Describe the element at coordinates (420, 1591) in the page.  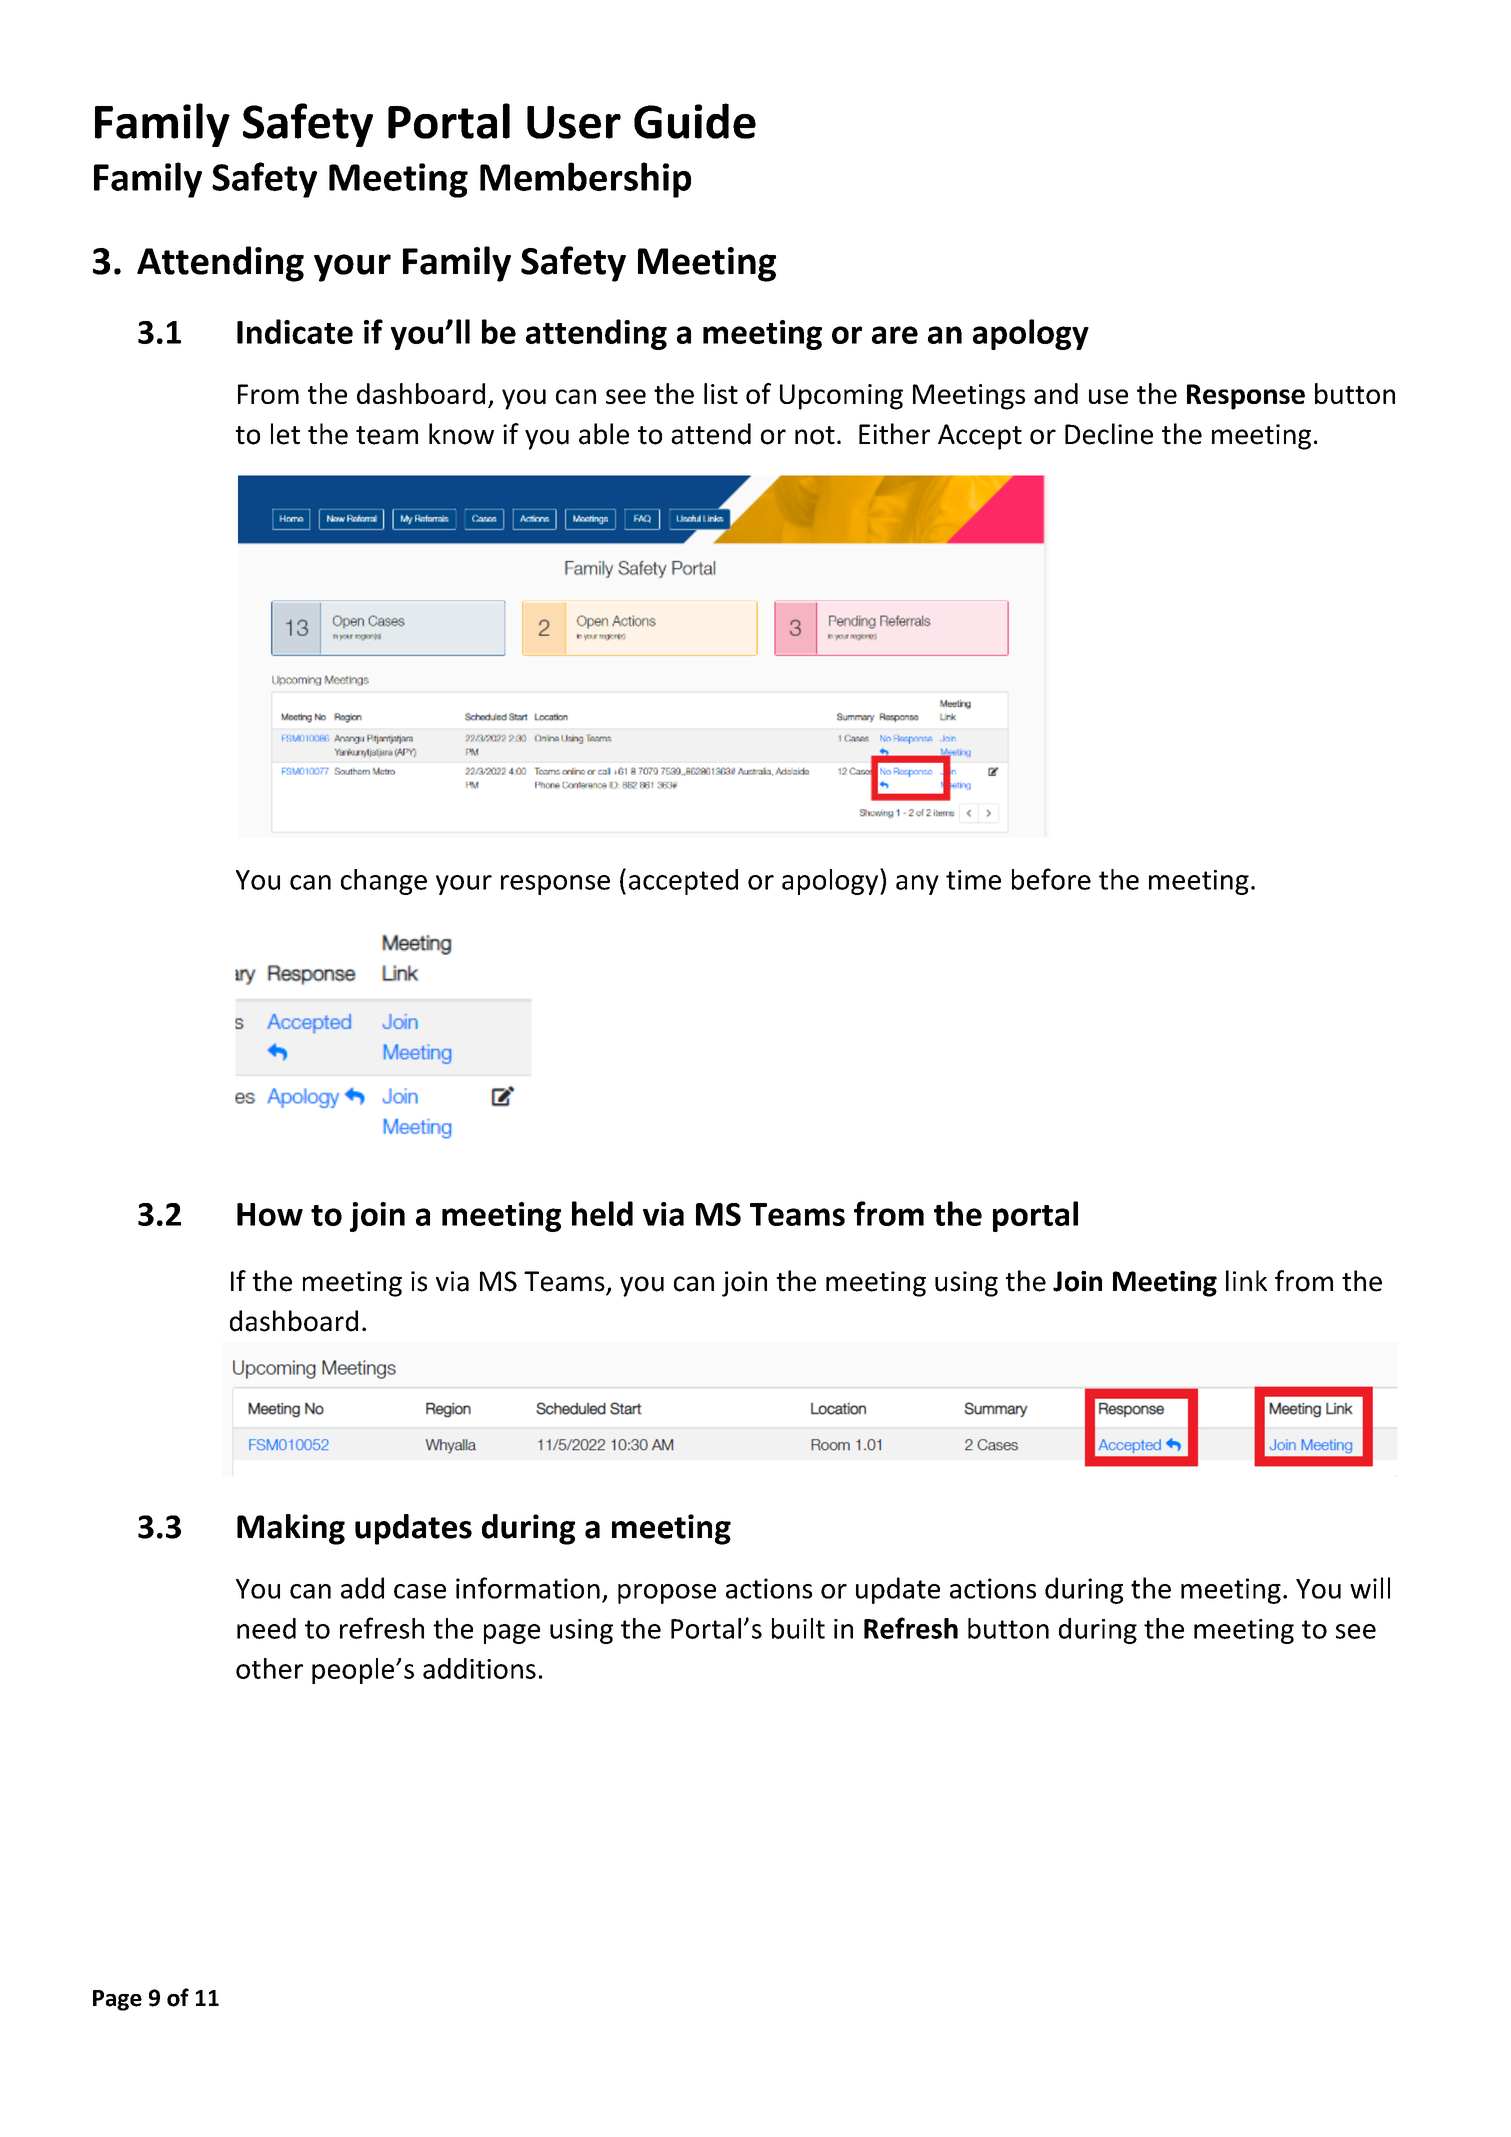
I see `case` at that location.
